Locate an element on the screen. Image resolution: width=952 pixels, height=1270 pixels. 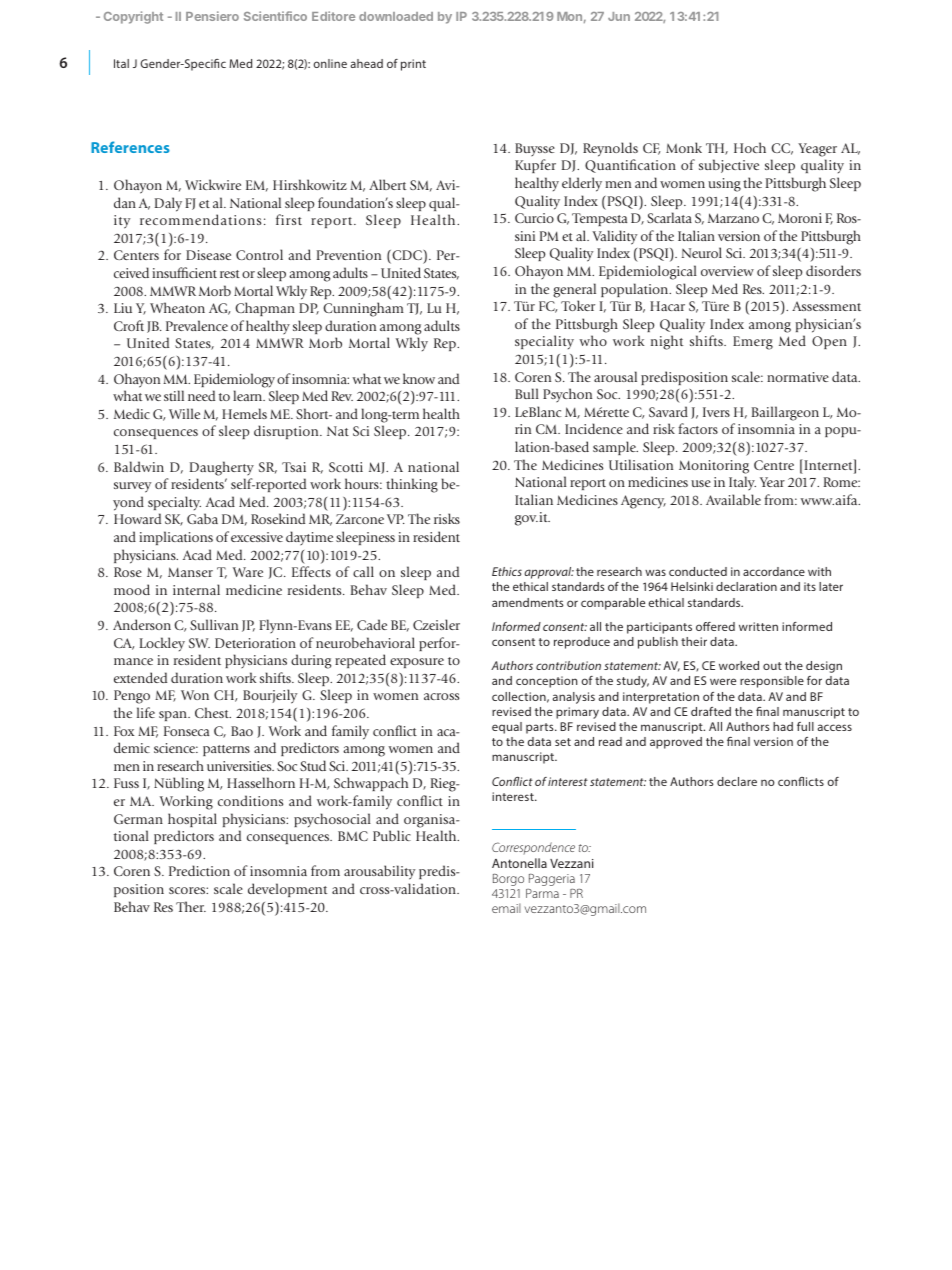
amendments is located at coordinates (528, 602).
